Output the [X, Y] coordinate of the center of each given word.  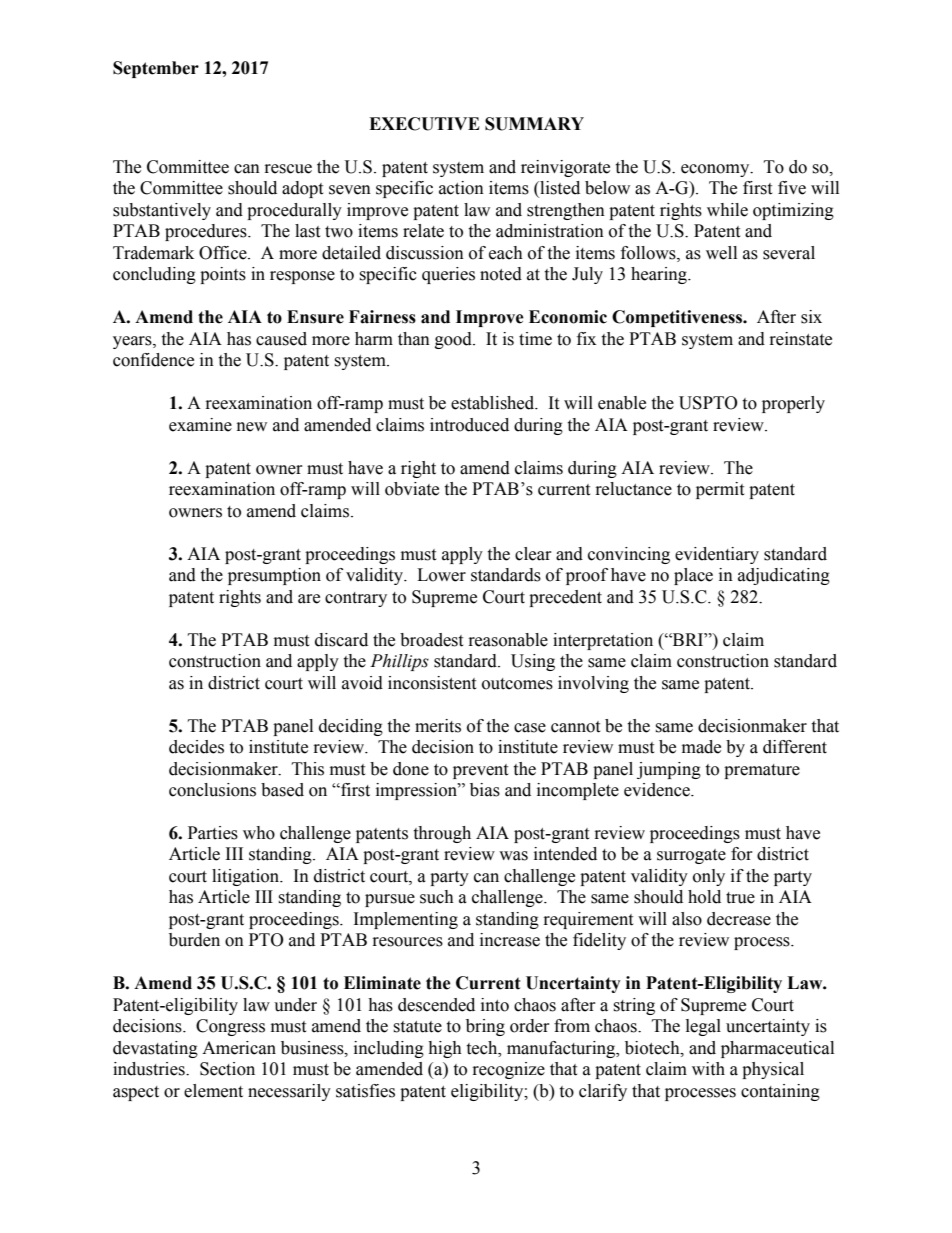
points [223, 275]
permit [720, 490]
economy [716, 170]
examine [200, 425]
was [513, 856]
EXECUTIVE [424, 124]
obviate [412, 489]
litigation [247, 877]
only [709, 877]
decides [196, 747]
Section [227, 1069]
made [701, 747]
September [156, 69]
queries [448, 275]
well [721, 253]
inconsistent [432, 683]
